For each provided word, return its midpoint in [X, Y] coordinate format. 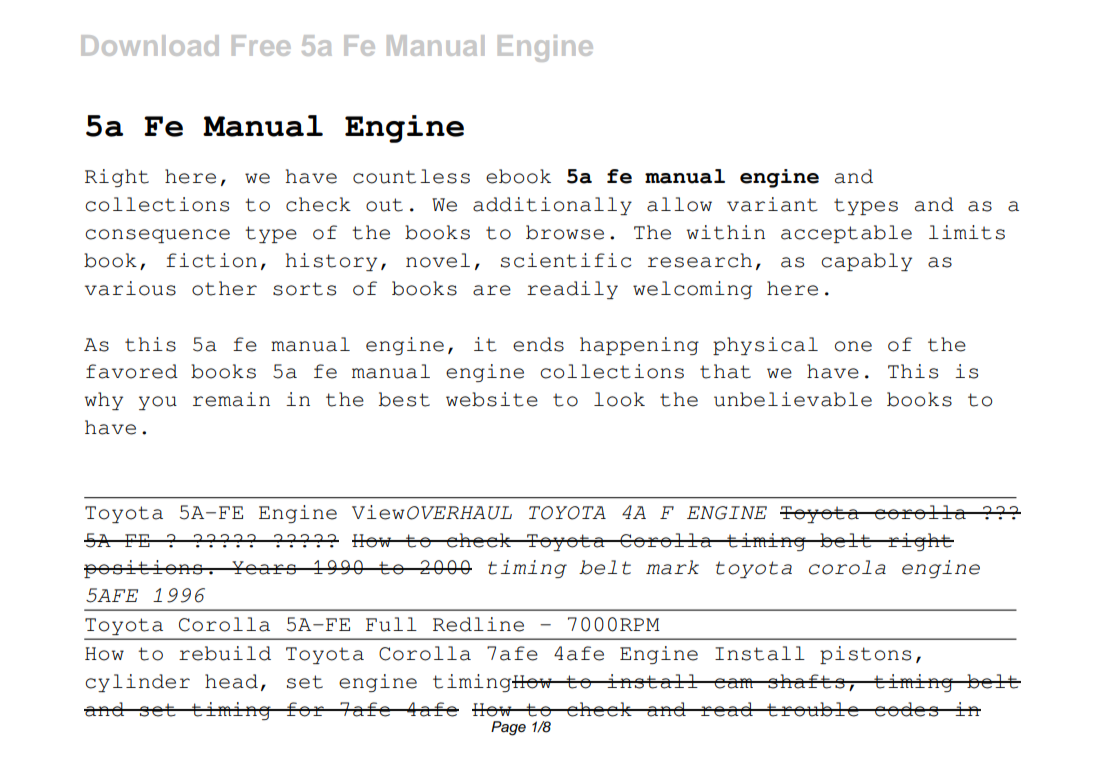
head [231, 681]
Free [261, 45]
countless [411, 176]
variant [772, 204]
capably [866, 262]
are [492, 290]
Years [264, 568]
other [224, 288]
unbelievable [793, 399]
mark [672, 567]
